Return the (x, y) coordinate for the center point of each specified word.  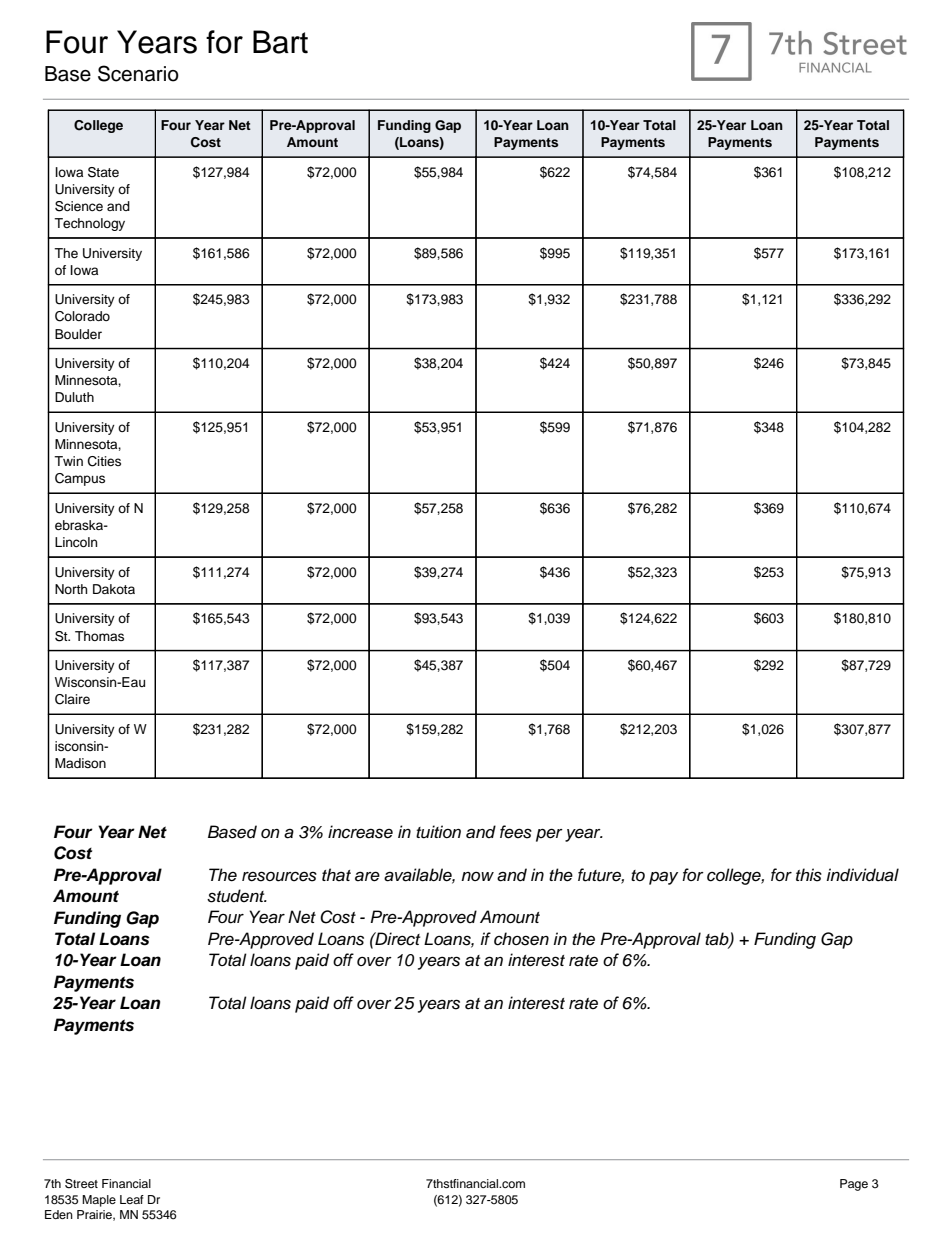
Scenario (138, 73)
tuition (438, 832)
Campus (80, 479)
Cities (104, 461)
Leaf (132, 1199)
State (103, 172)
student (237, 896)
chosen (521, 939)
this (809, 875)
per (549, 835)
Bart (280, 42)
